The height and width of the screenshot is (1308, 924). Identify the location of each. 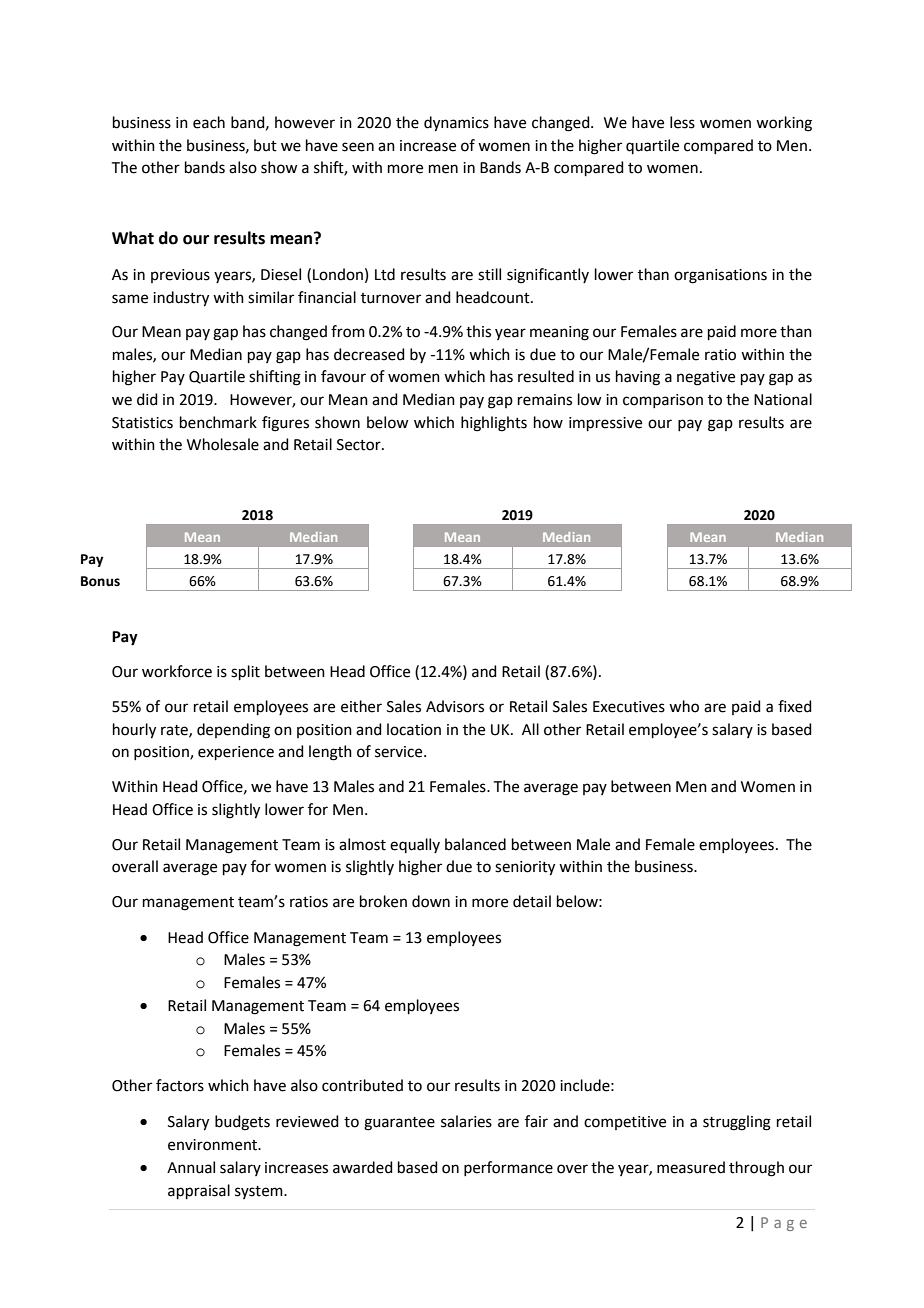
(209, 122).
